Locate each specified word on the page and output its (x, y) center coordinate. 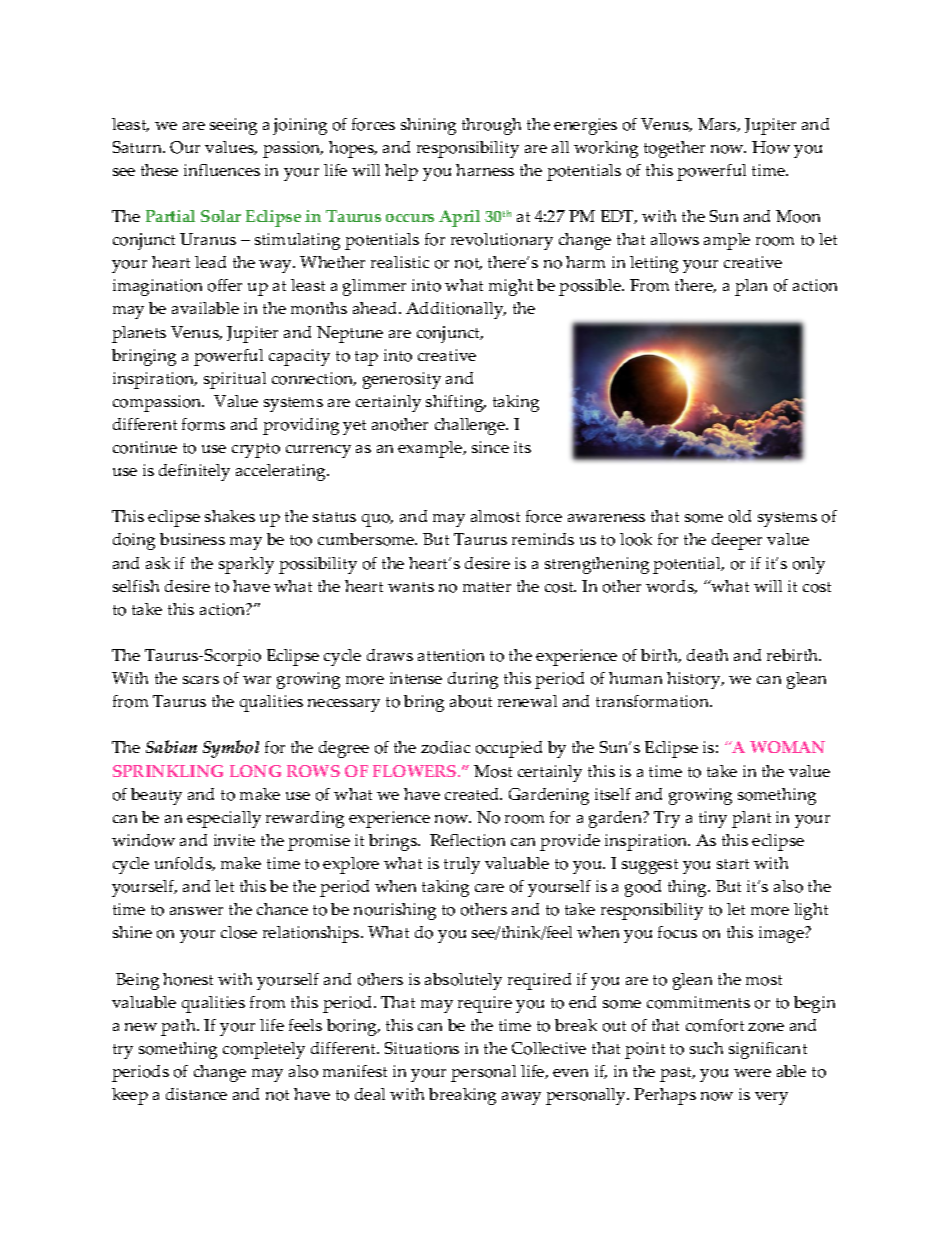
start (733, 864)
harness (485, 170)
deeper (737, 541)
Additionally (456, 310)
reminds (543, 539)
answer (196, 911)
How (771, 147)
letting (654, 264)
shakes (230, 516)
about (471, 701)
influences (222, 170)
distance (196, 1094)
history (695, 680)
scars (201, 680)
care (489, 888)
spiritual (235, 380)
